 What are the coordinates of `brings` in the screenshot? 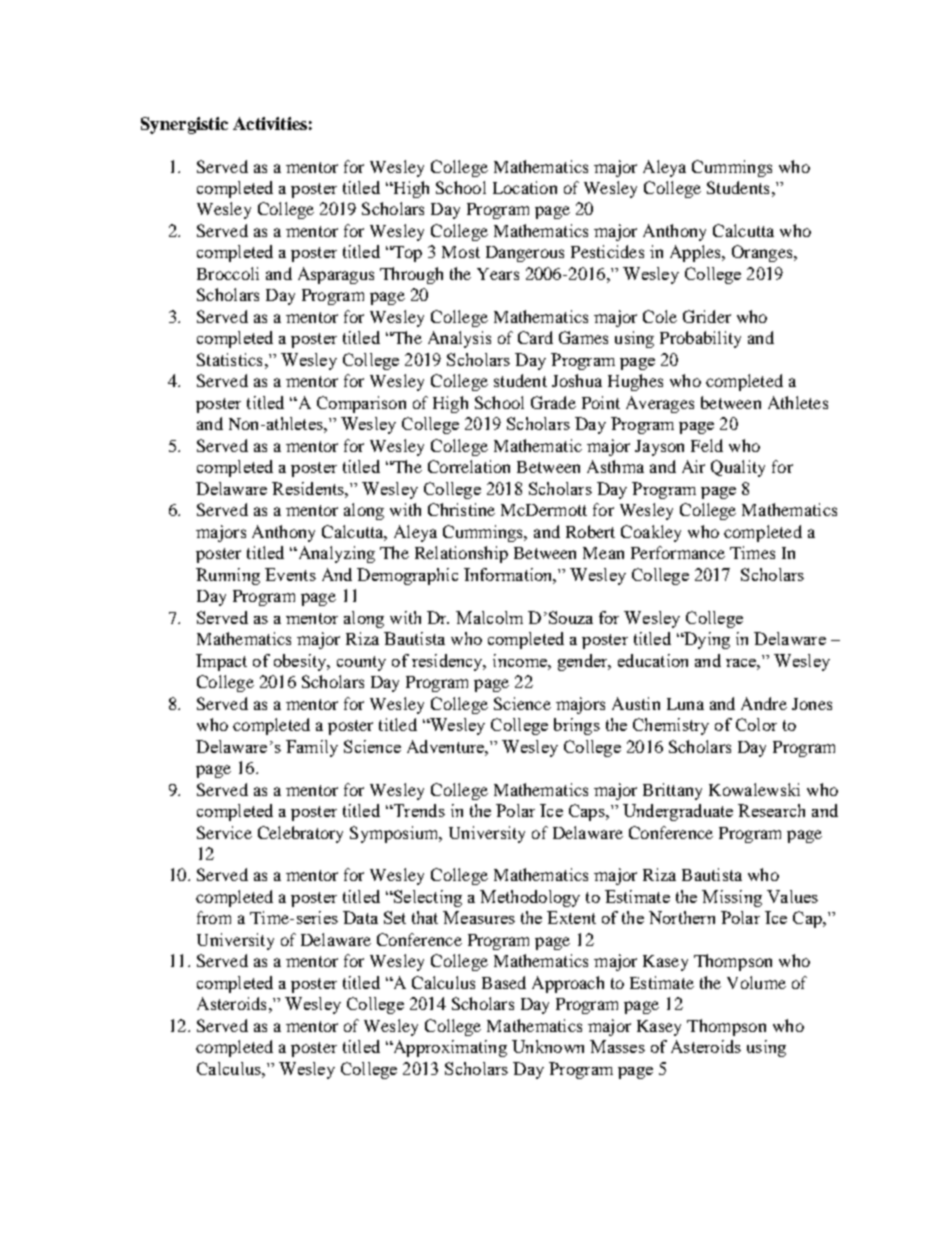 It's located at (577, 726).
